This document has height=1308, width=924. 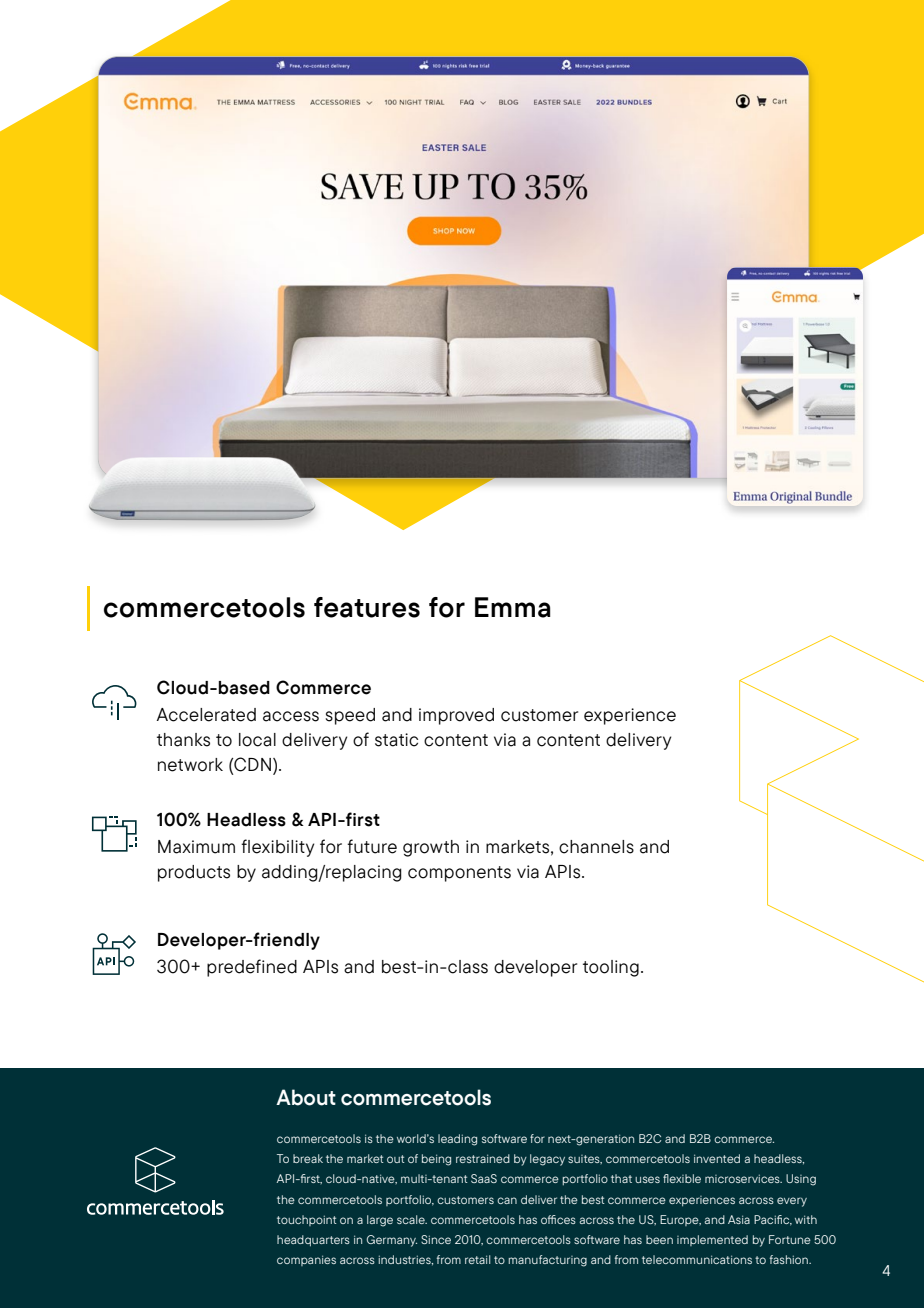 I want to click on tooling, so click(x=611, y=968).
